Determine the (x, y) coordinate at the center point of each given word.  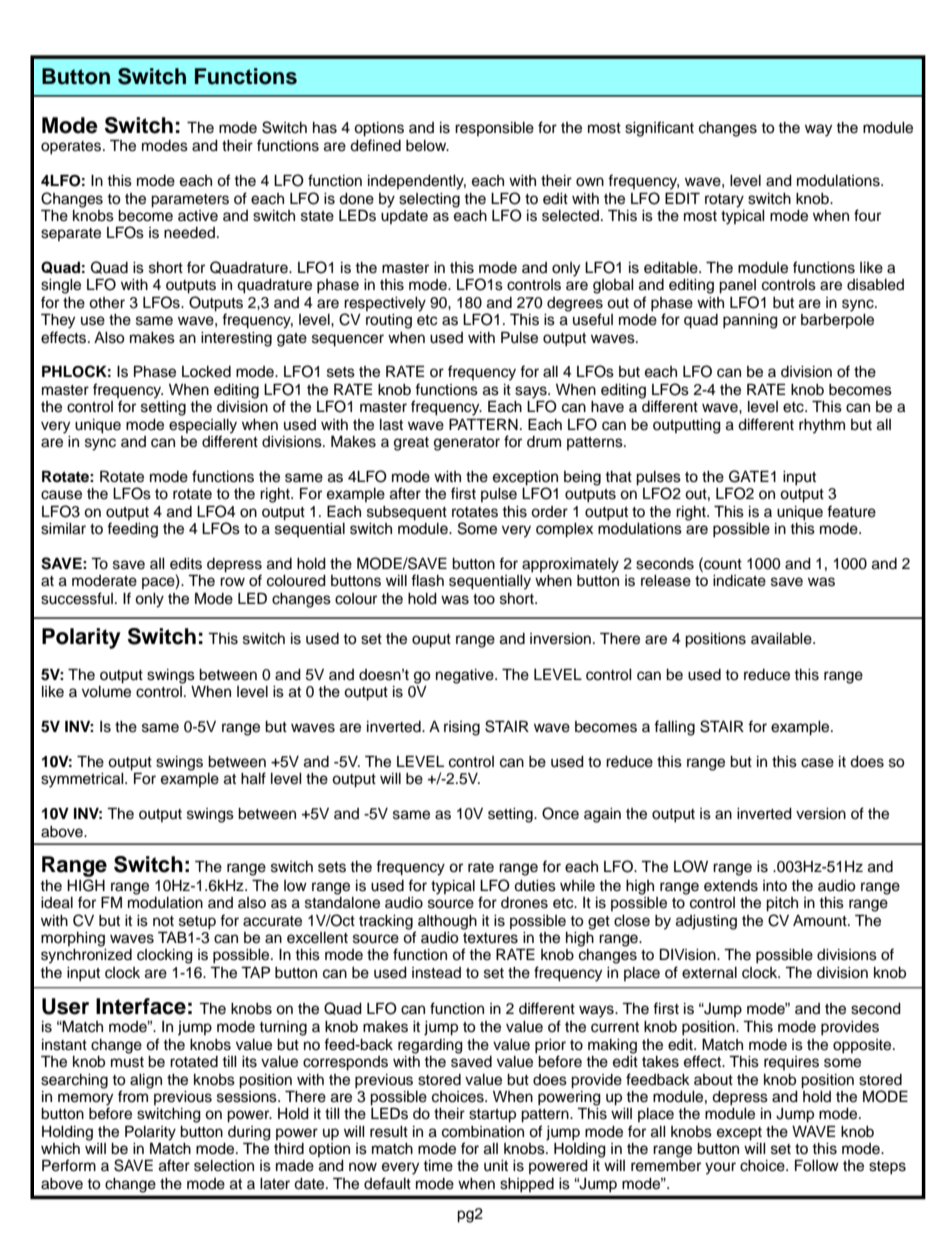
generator (467, 444)
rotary (724, 201)
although (447, 922)
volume (106, 692)
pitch (782, 904)
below (427, 146)
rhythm (822, 426)
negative (466, 676)
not (163, 921)
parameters (190, 201)
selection (224, 1166)
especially (203, 426)
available (782, 639)
